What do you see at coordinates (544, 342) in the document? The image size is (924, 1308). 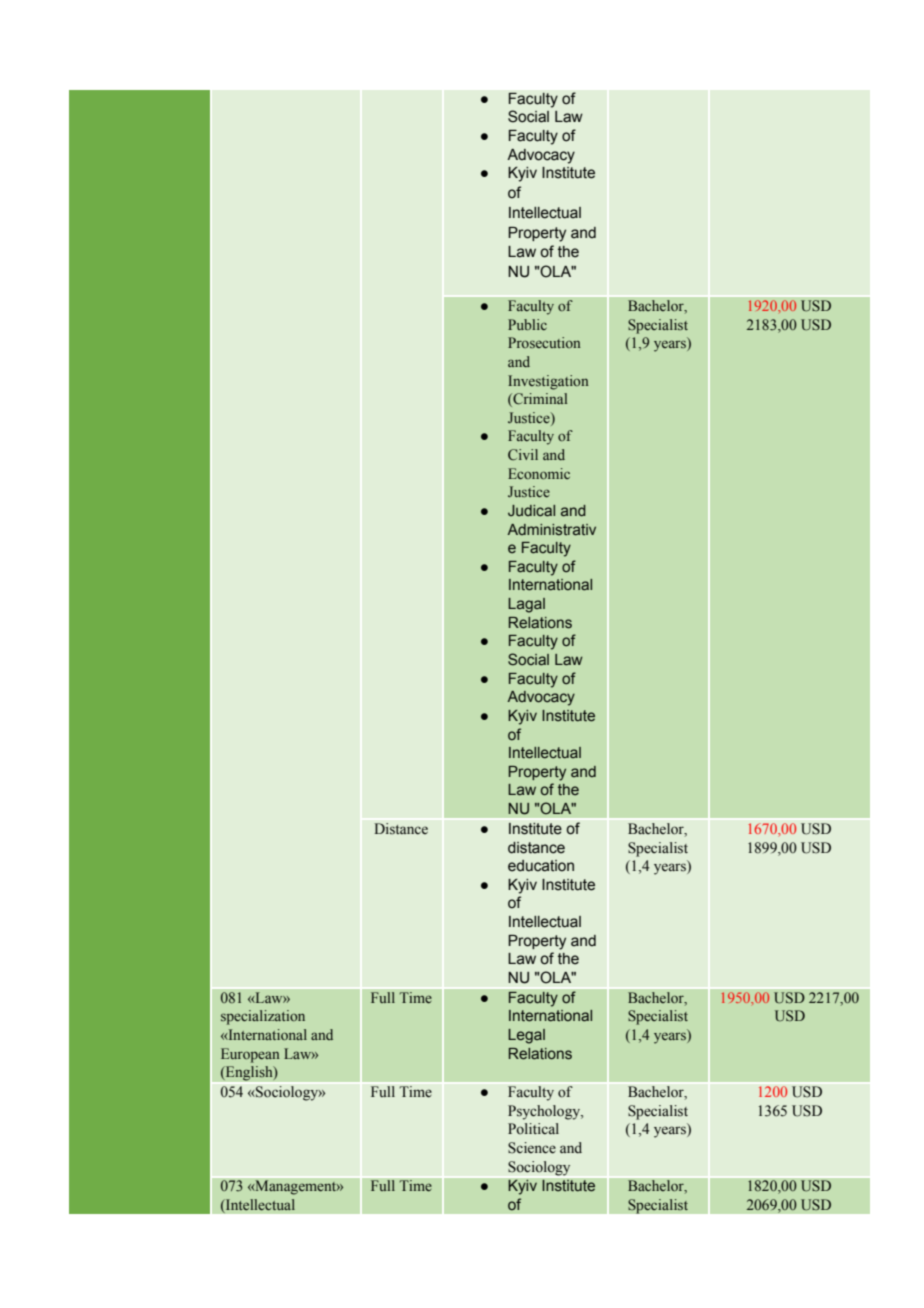 I see `Prosecution` at bounding box center [544, 342].
